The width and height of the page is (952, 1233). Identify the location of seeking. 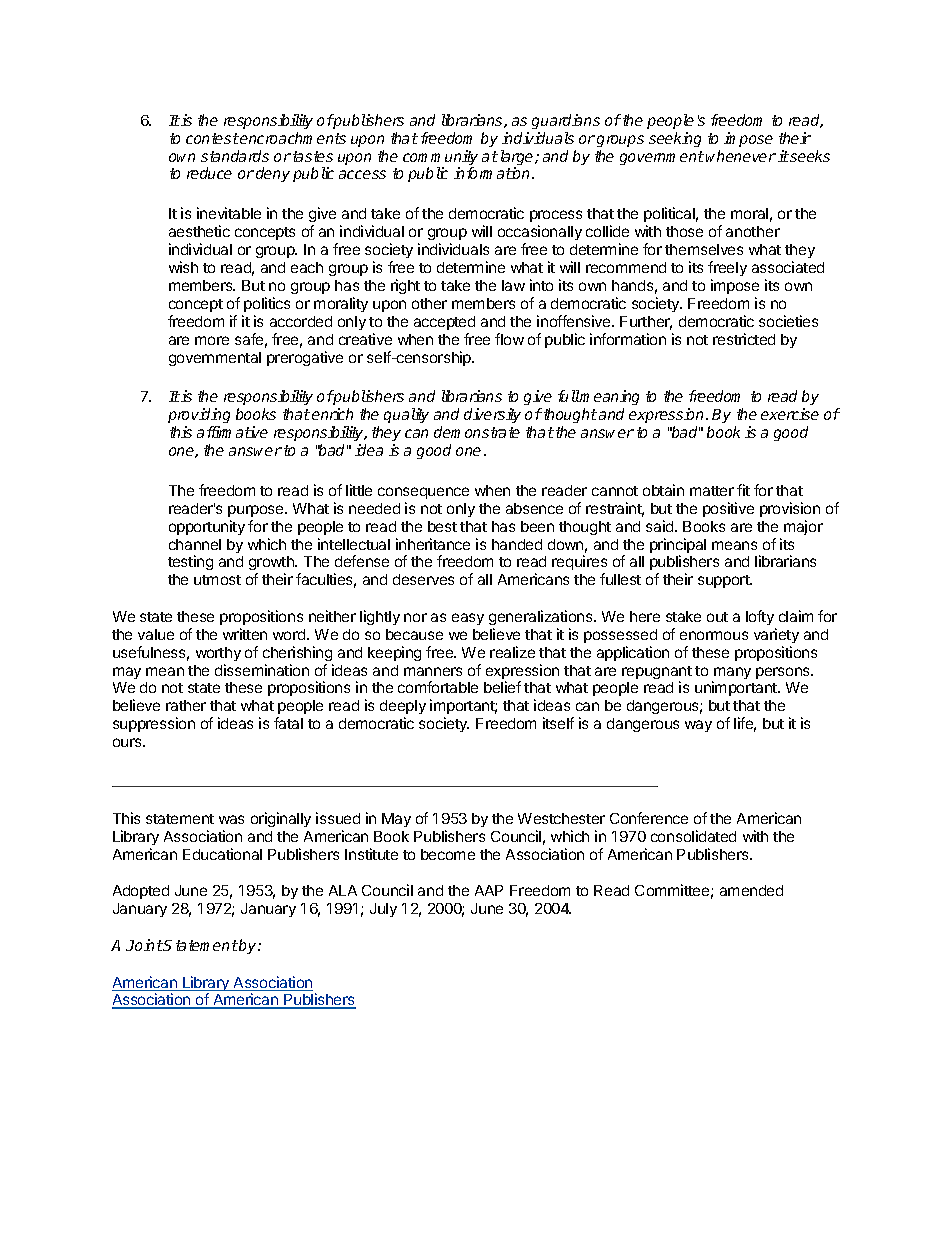
(675, 139).
